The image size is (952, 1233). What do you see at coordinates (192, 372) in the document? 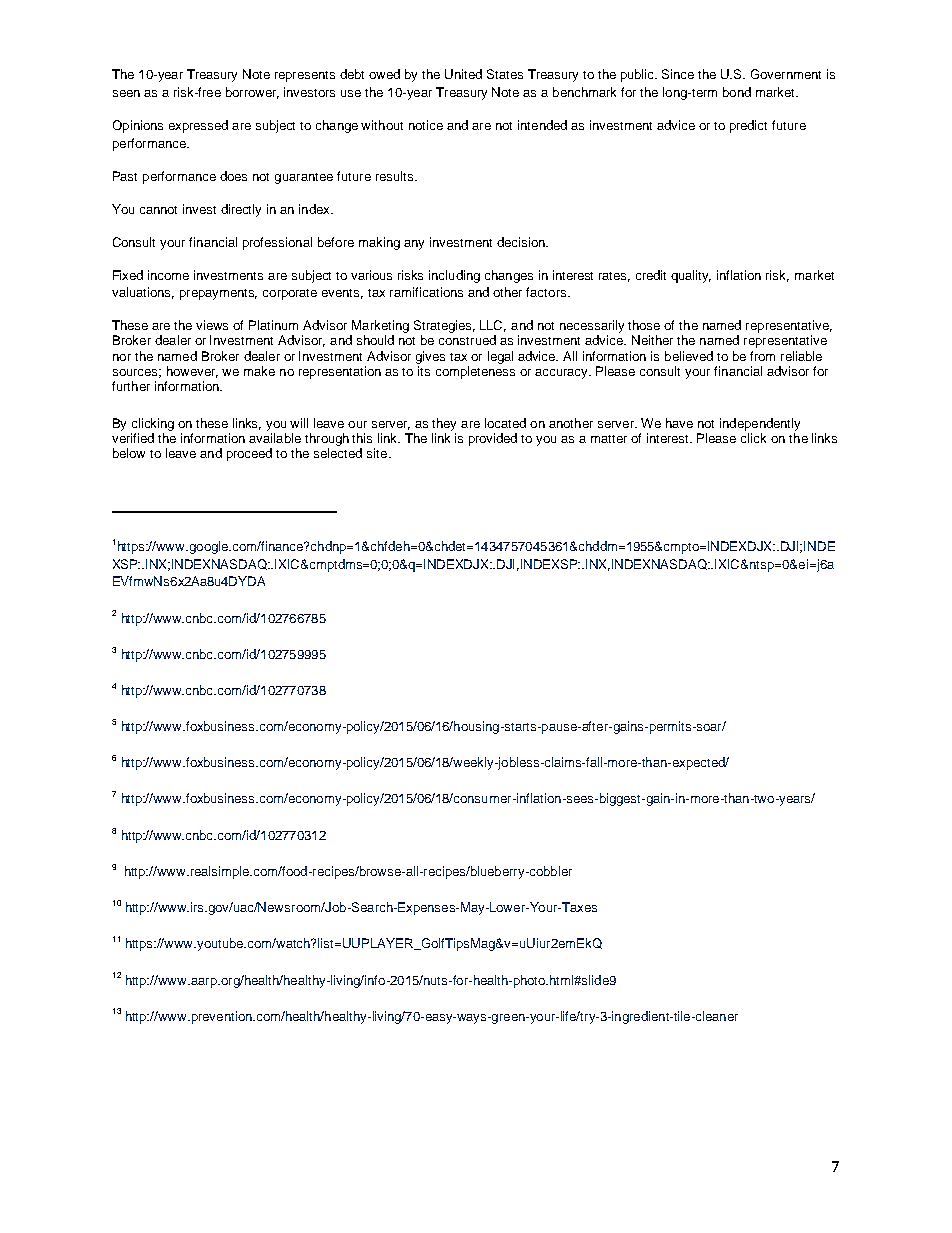
I see `however` at bounding box center [192, 372].
